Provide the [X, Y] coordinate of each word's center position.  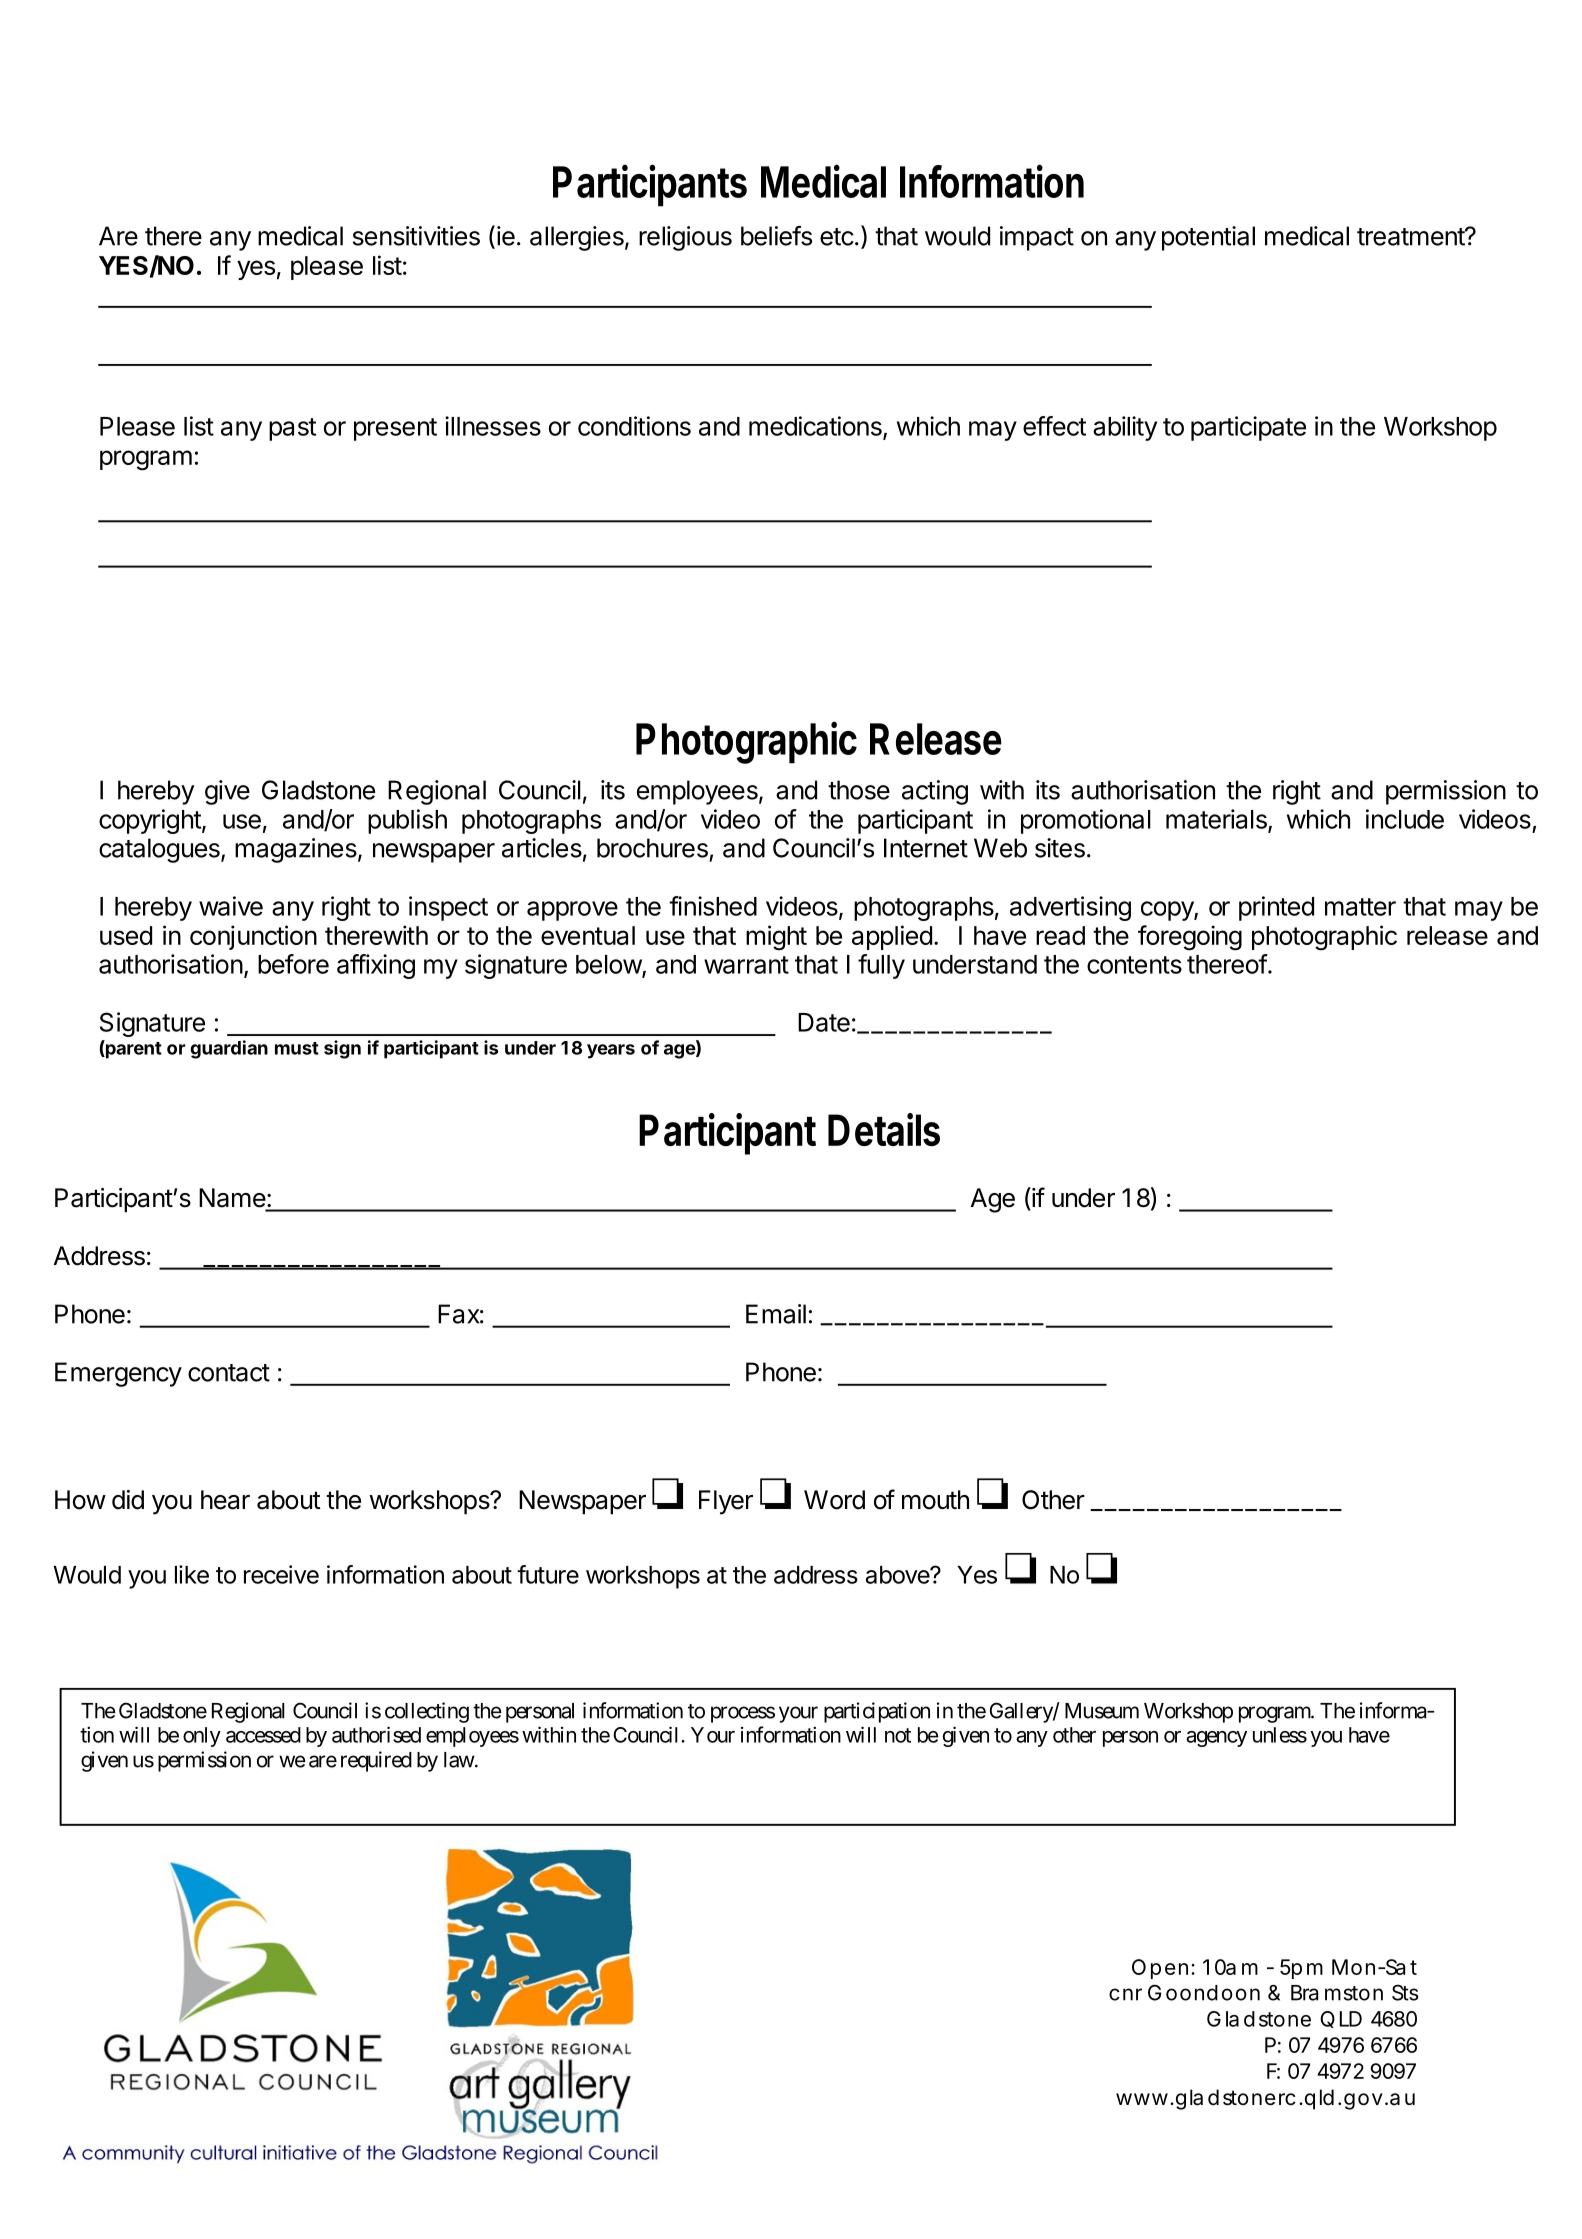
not [898, 1735]
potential [1208, 238]
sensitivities [416, 236]
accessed [263, 1735]
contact [229, 1373]
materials [1217, 820]
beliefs [776, 236]
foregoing [1190, 938]
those [859, 790]
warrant [746, 965]
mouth [935, 1500]
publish [407, 821]
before [293, 964]
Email [776, 1314]
